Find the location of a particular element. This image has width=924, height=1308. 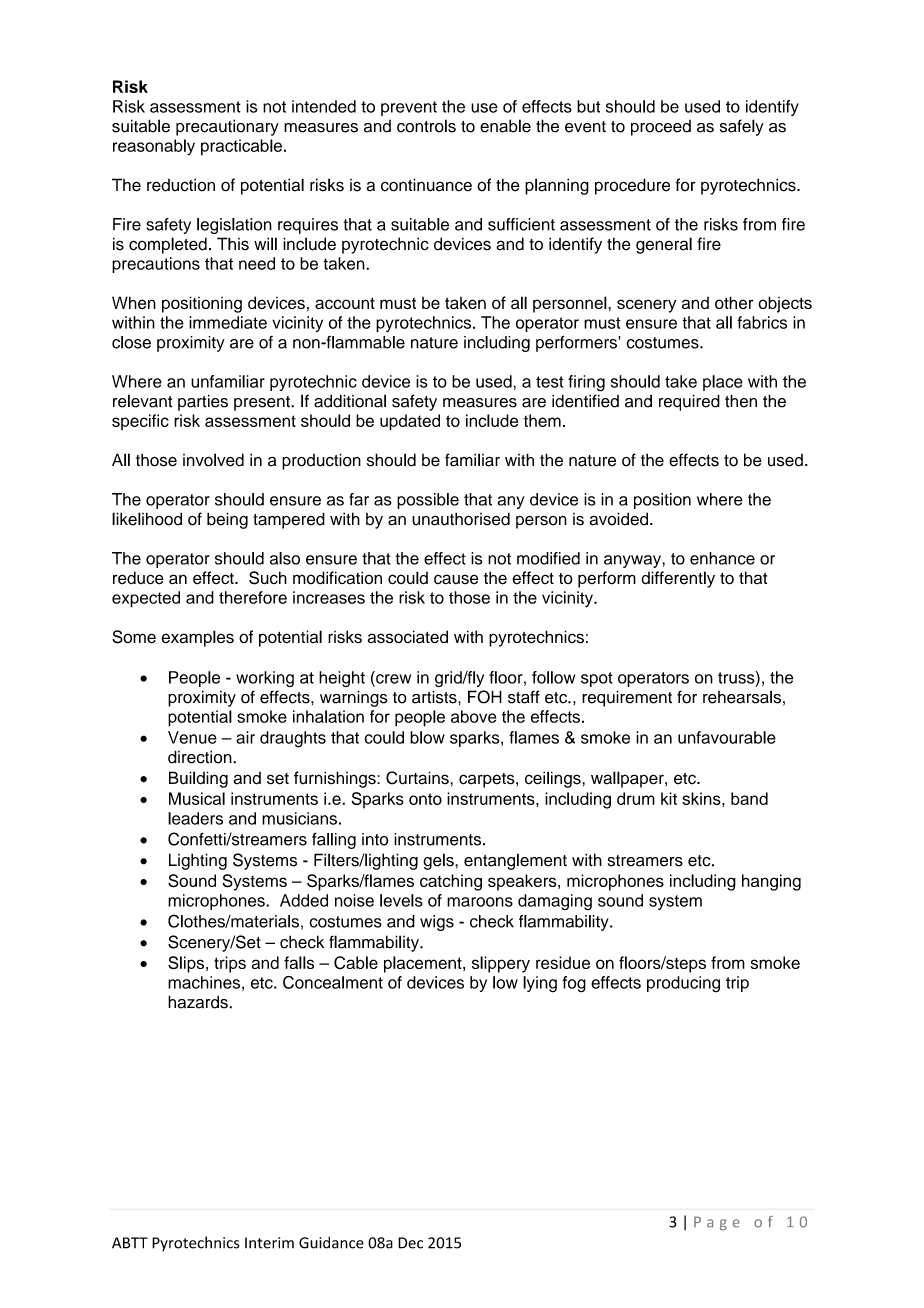

controls is located at coordinates (426, 126).
